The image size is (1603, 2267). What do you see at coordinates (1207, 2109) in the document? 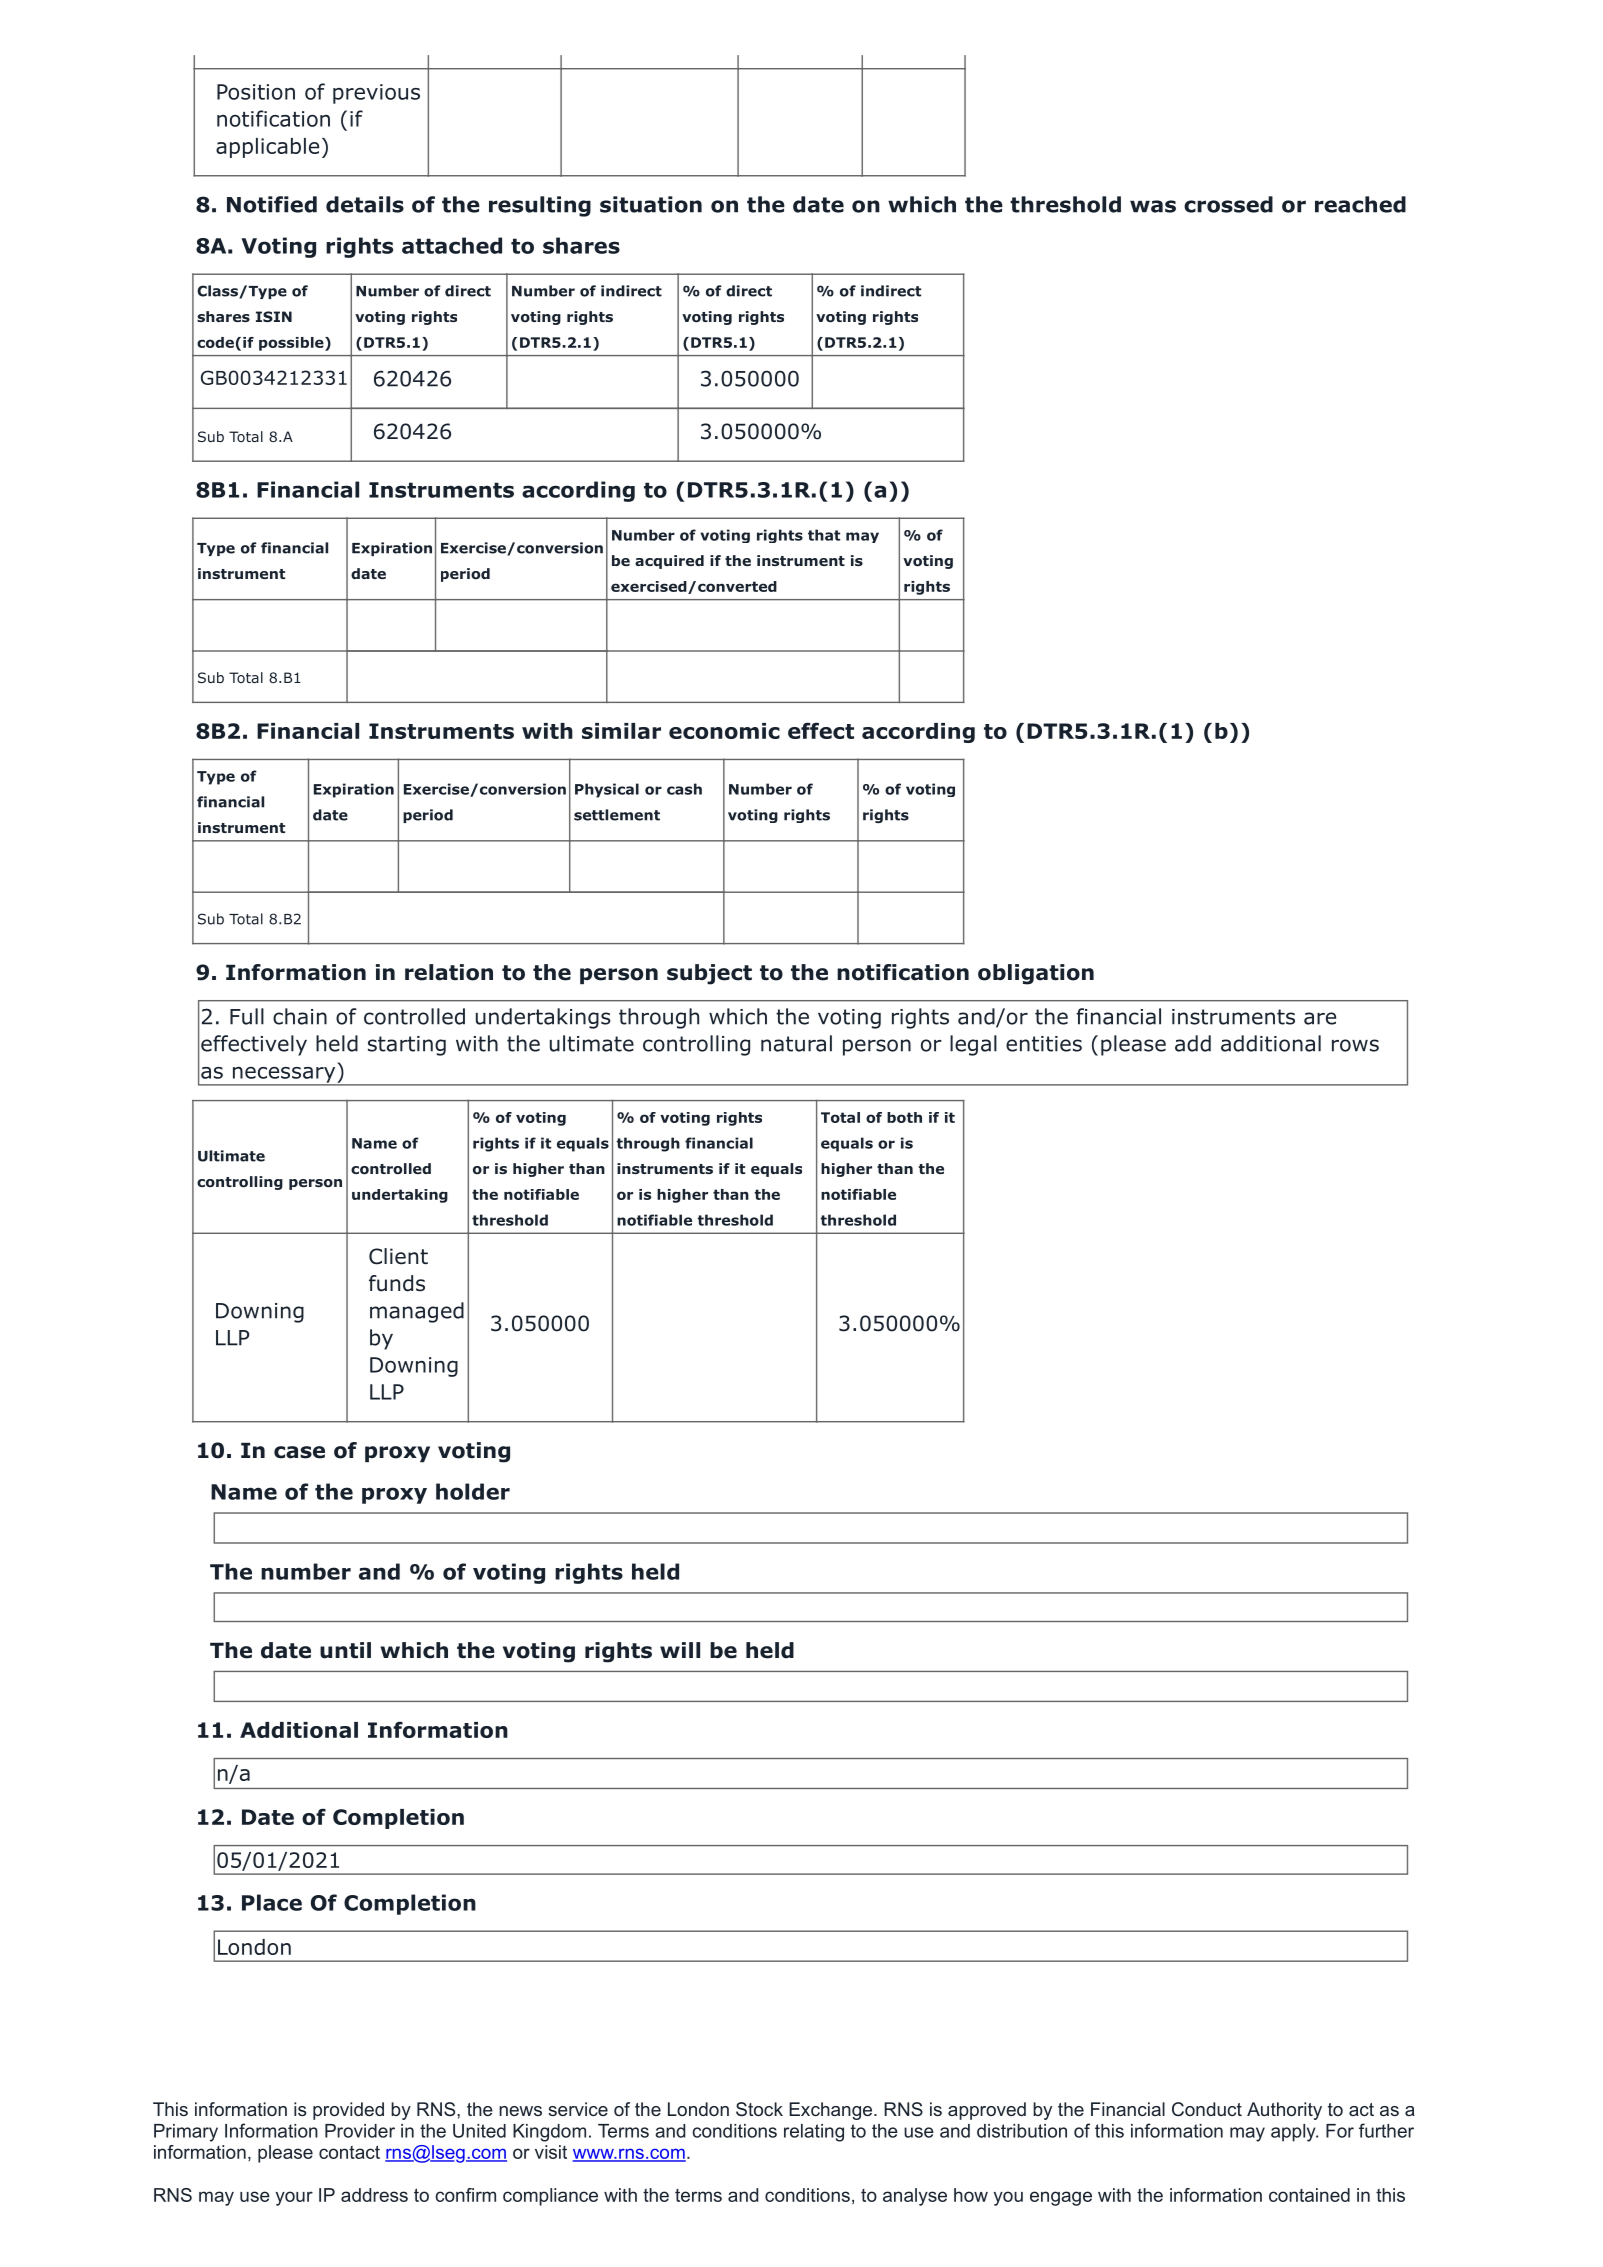
I see `Conduct` at bounding box center [1207, 2109].
